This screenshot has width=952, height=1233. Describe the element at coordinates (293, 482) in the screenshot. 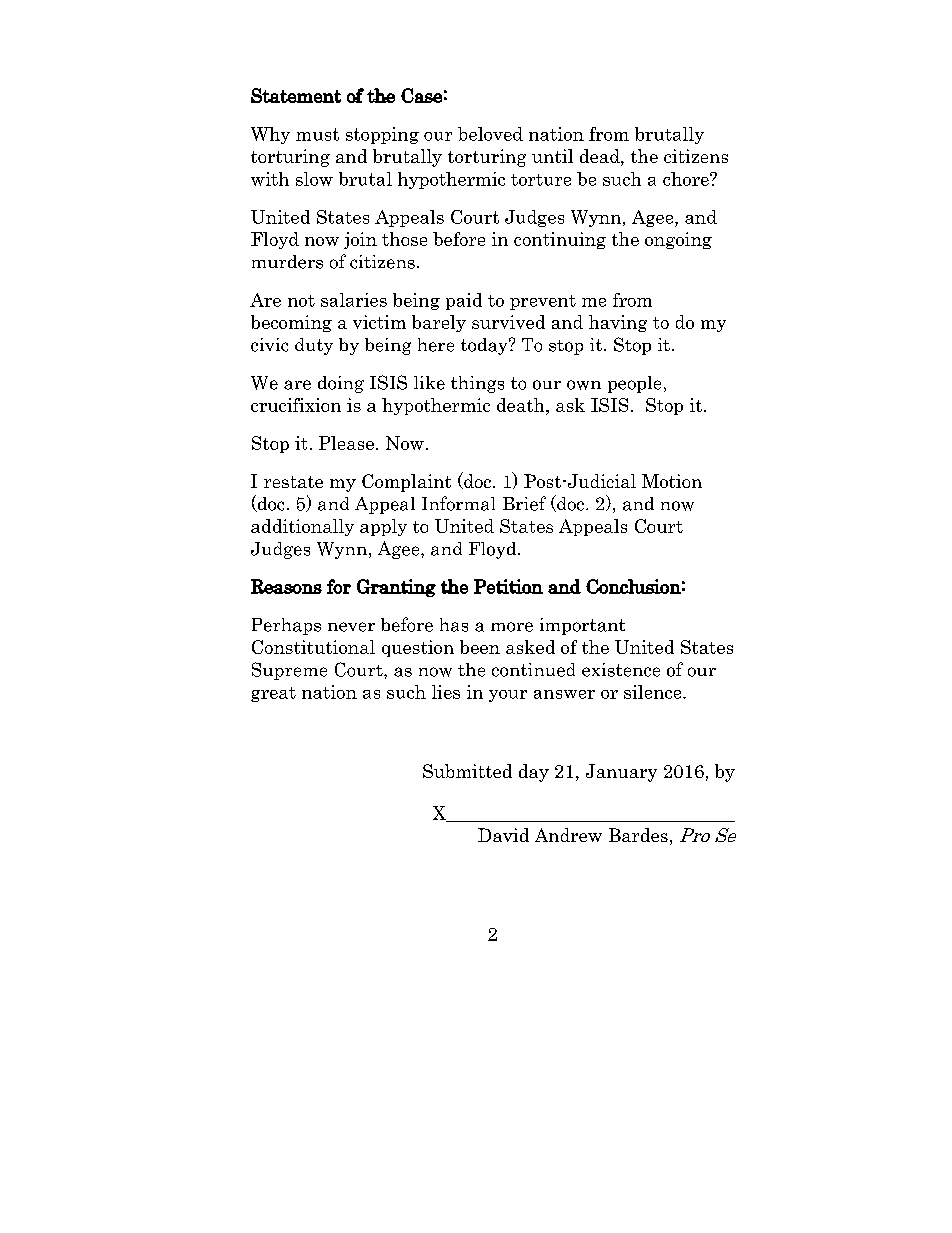

I see `restate` at that location.
